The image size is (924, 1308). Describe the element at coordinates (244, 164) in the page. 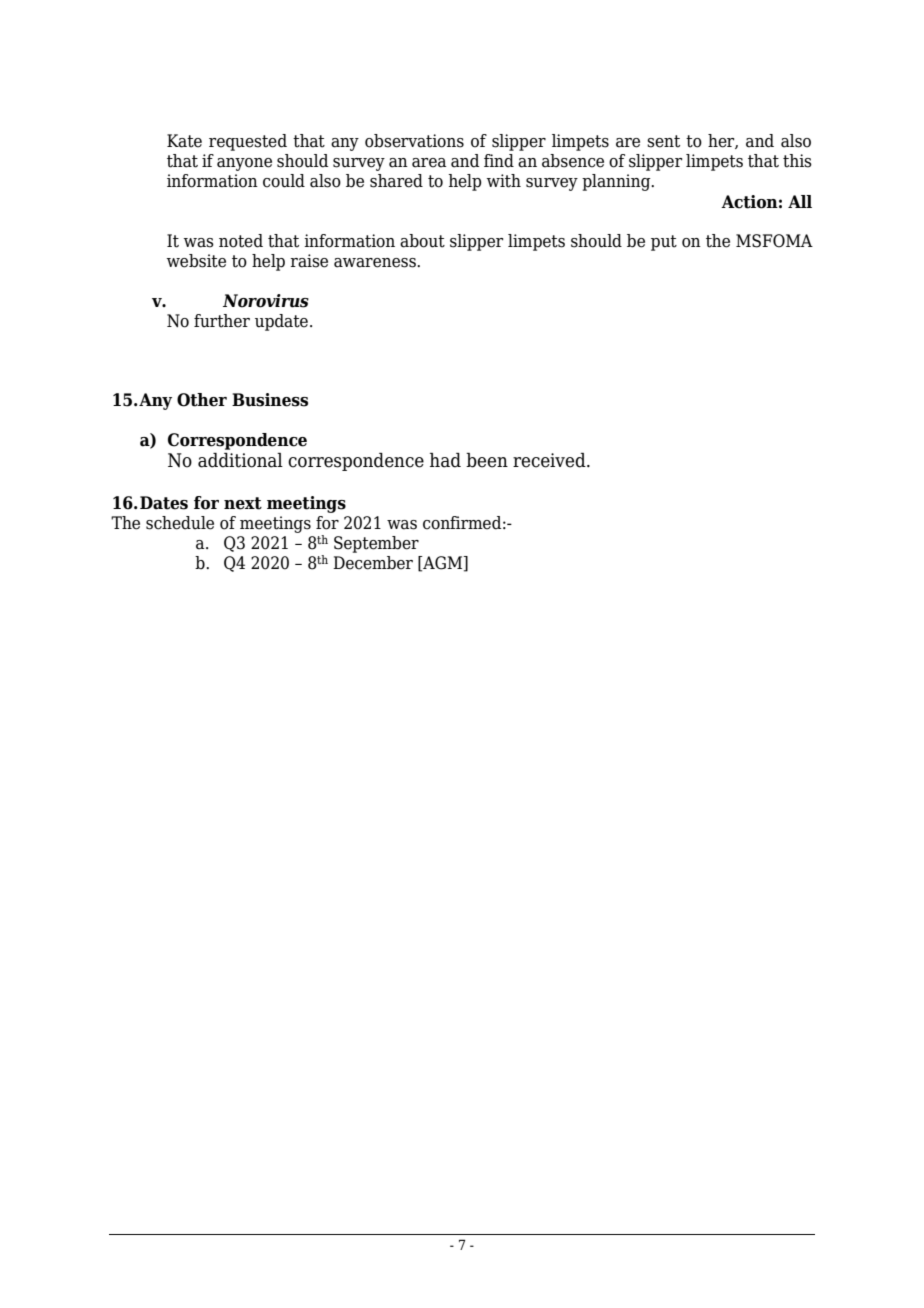

I see `anyone` at that location.
